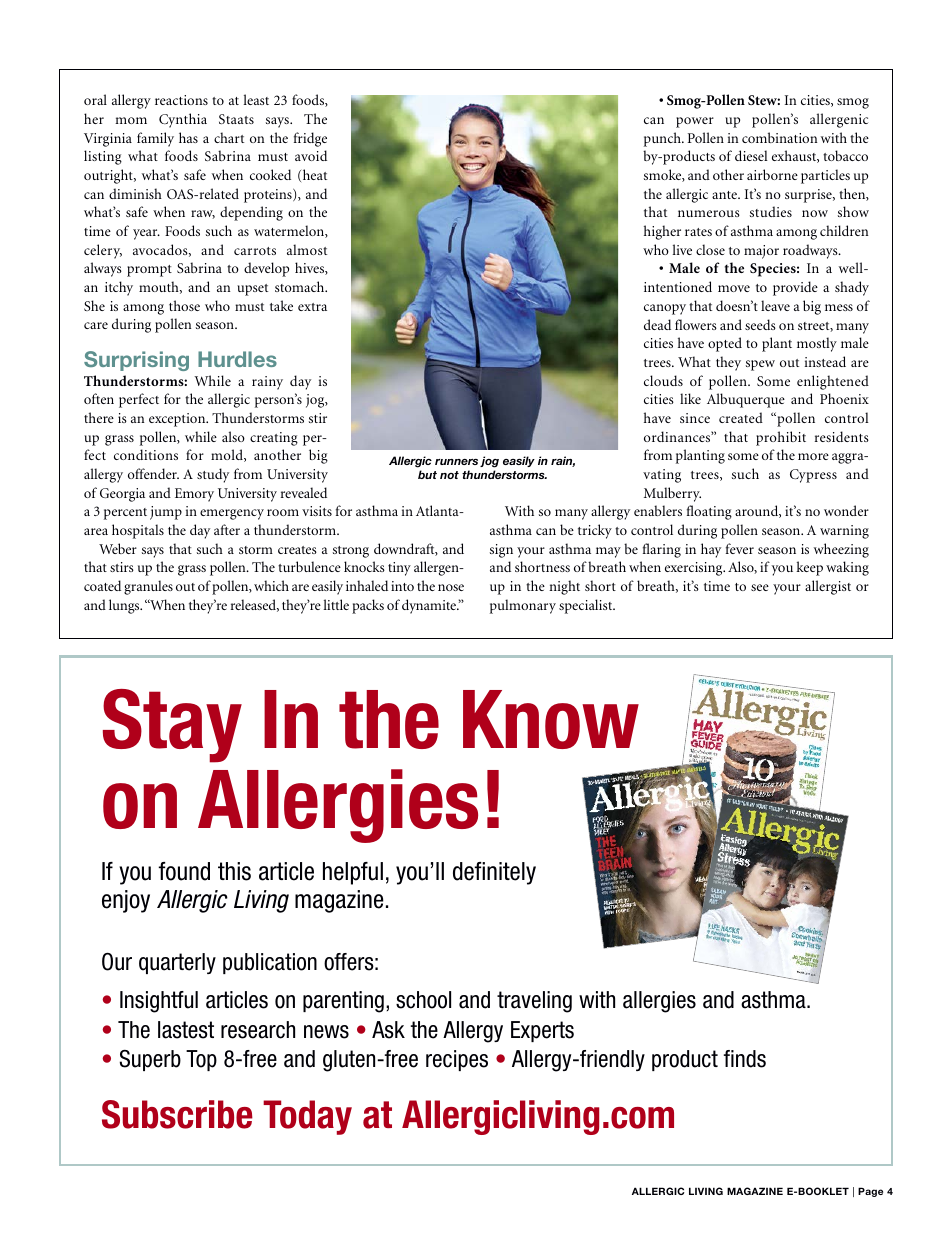 The image size is (952, 1233). What do you see at coordinates (188, 137) in the document?
I see `has` at bounding box center [188, 137].
